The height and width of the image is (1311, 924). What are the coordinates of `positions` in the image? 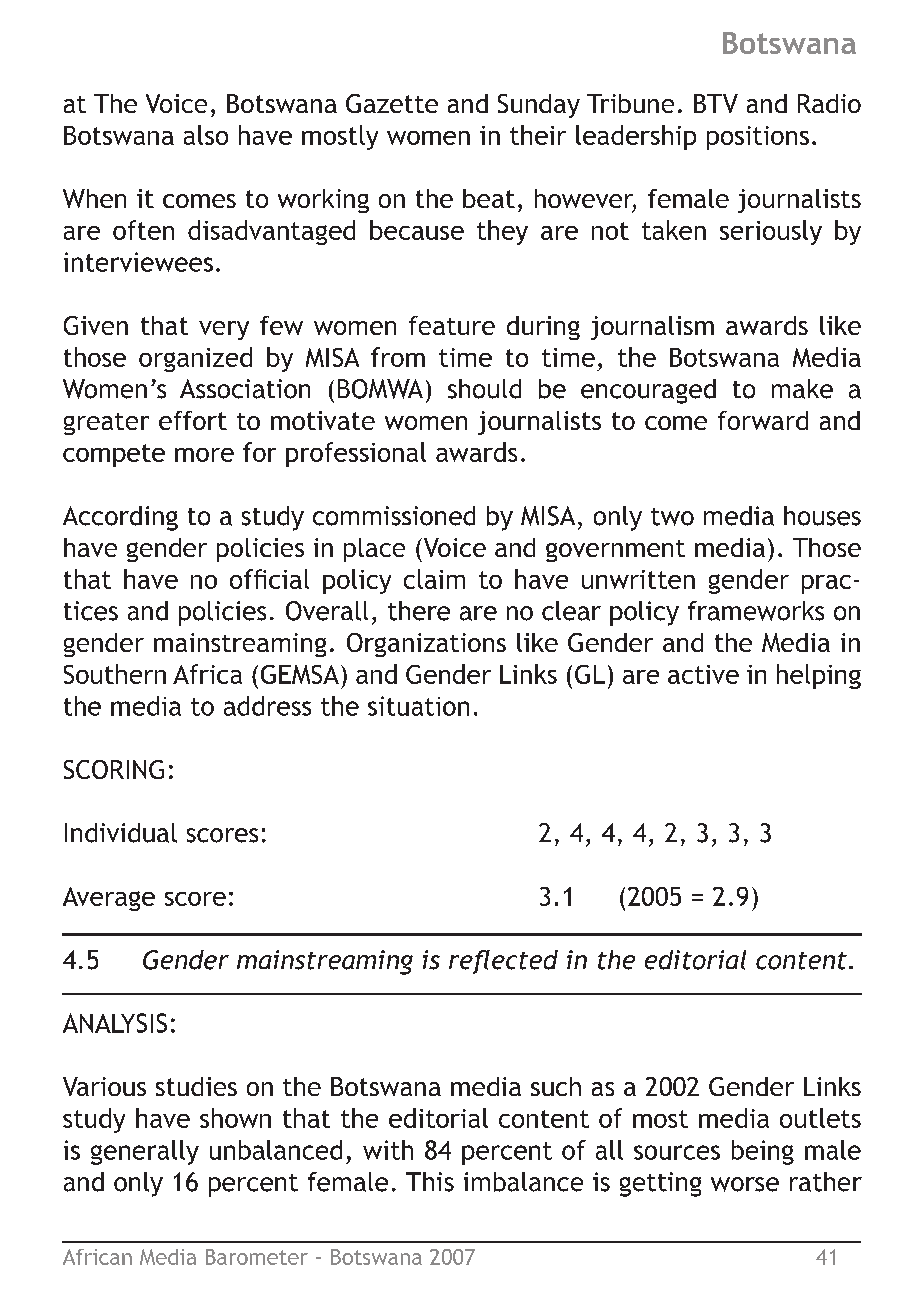 It's located at (758, 138).
